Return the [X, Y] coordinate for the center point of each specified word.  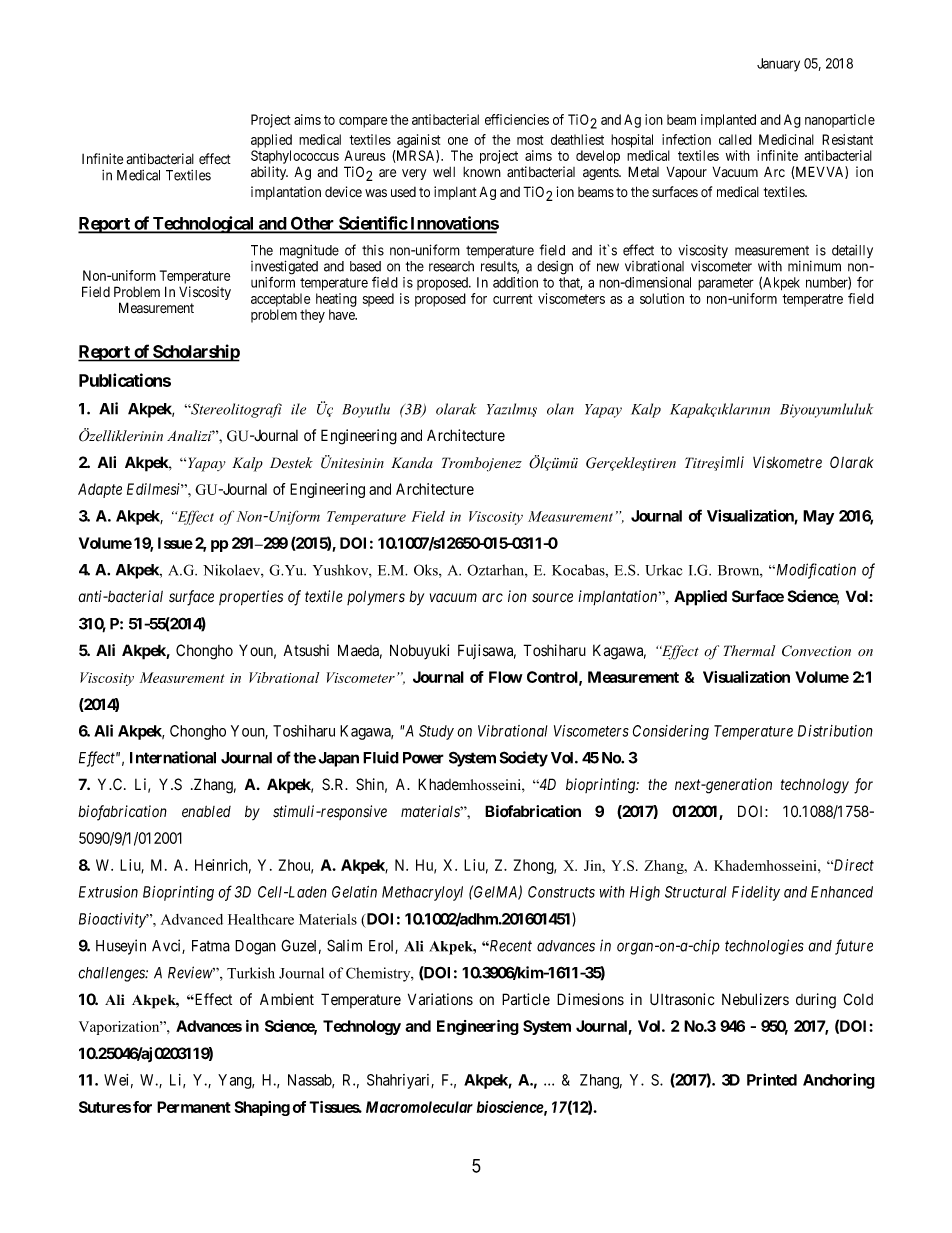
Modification [815, 571]
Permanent [194, 1107]
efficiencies [517, 119]
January [778, 65]
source [552, 598]
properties [251, 598]
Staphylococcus [295, 157]
